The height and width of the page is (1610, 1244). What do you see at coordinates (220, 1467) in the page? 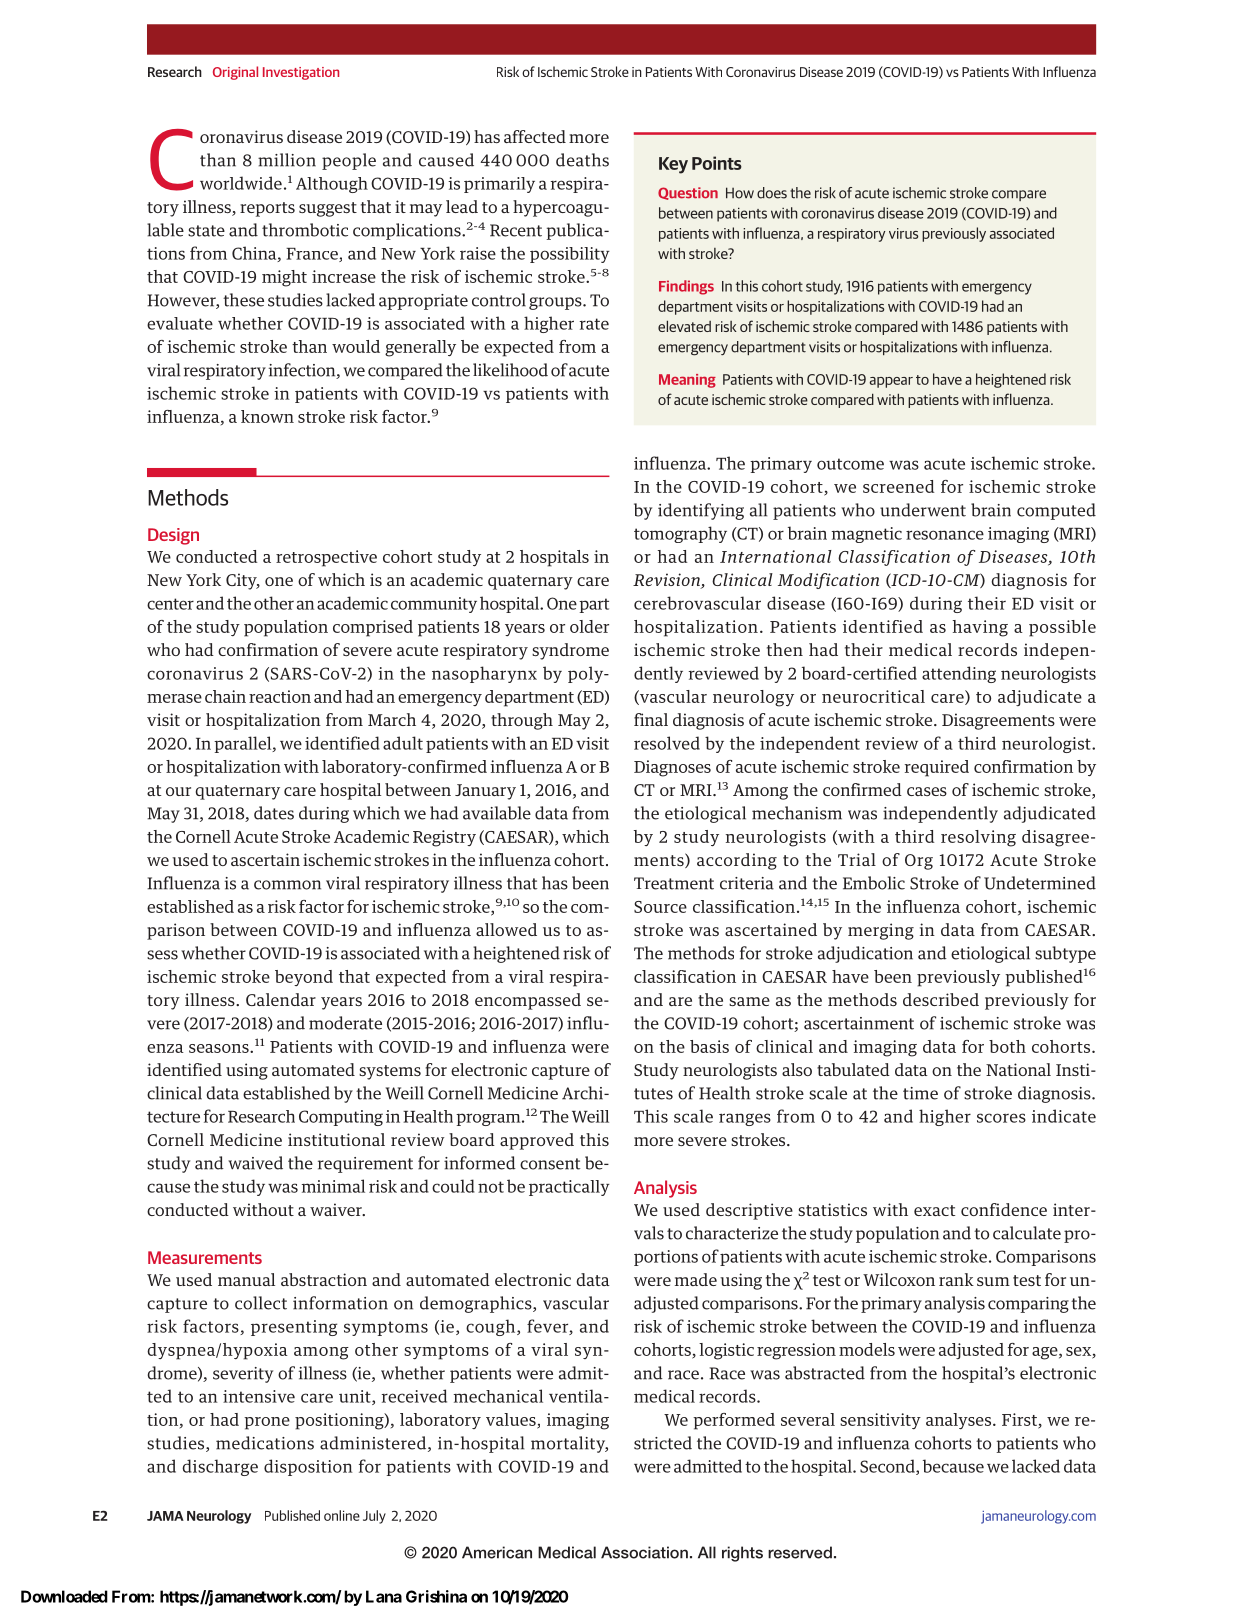
I see `discharge` at bounding box center [220, 1467].
